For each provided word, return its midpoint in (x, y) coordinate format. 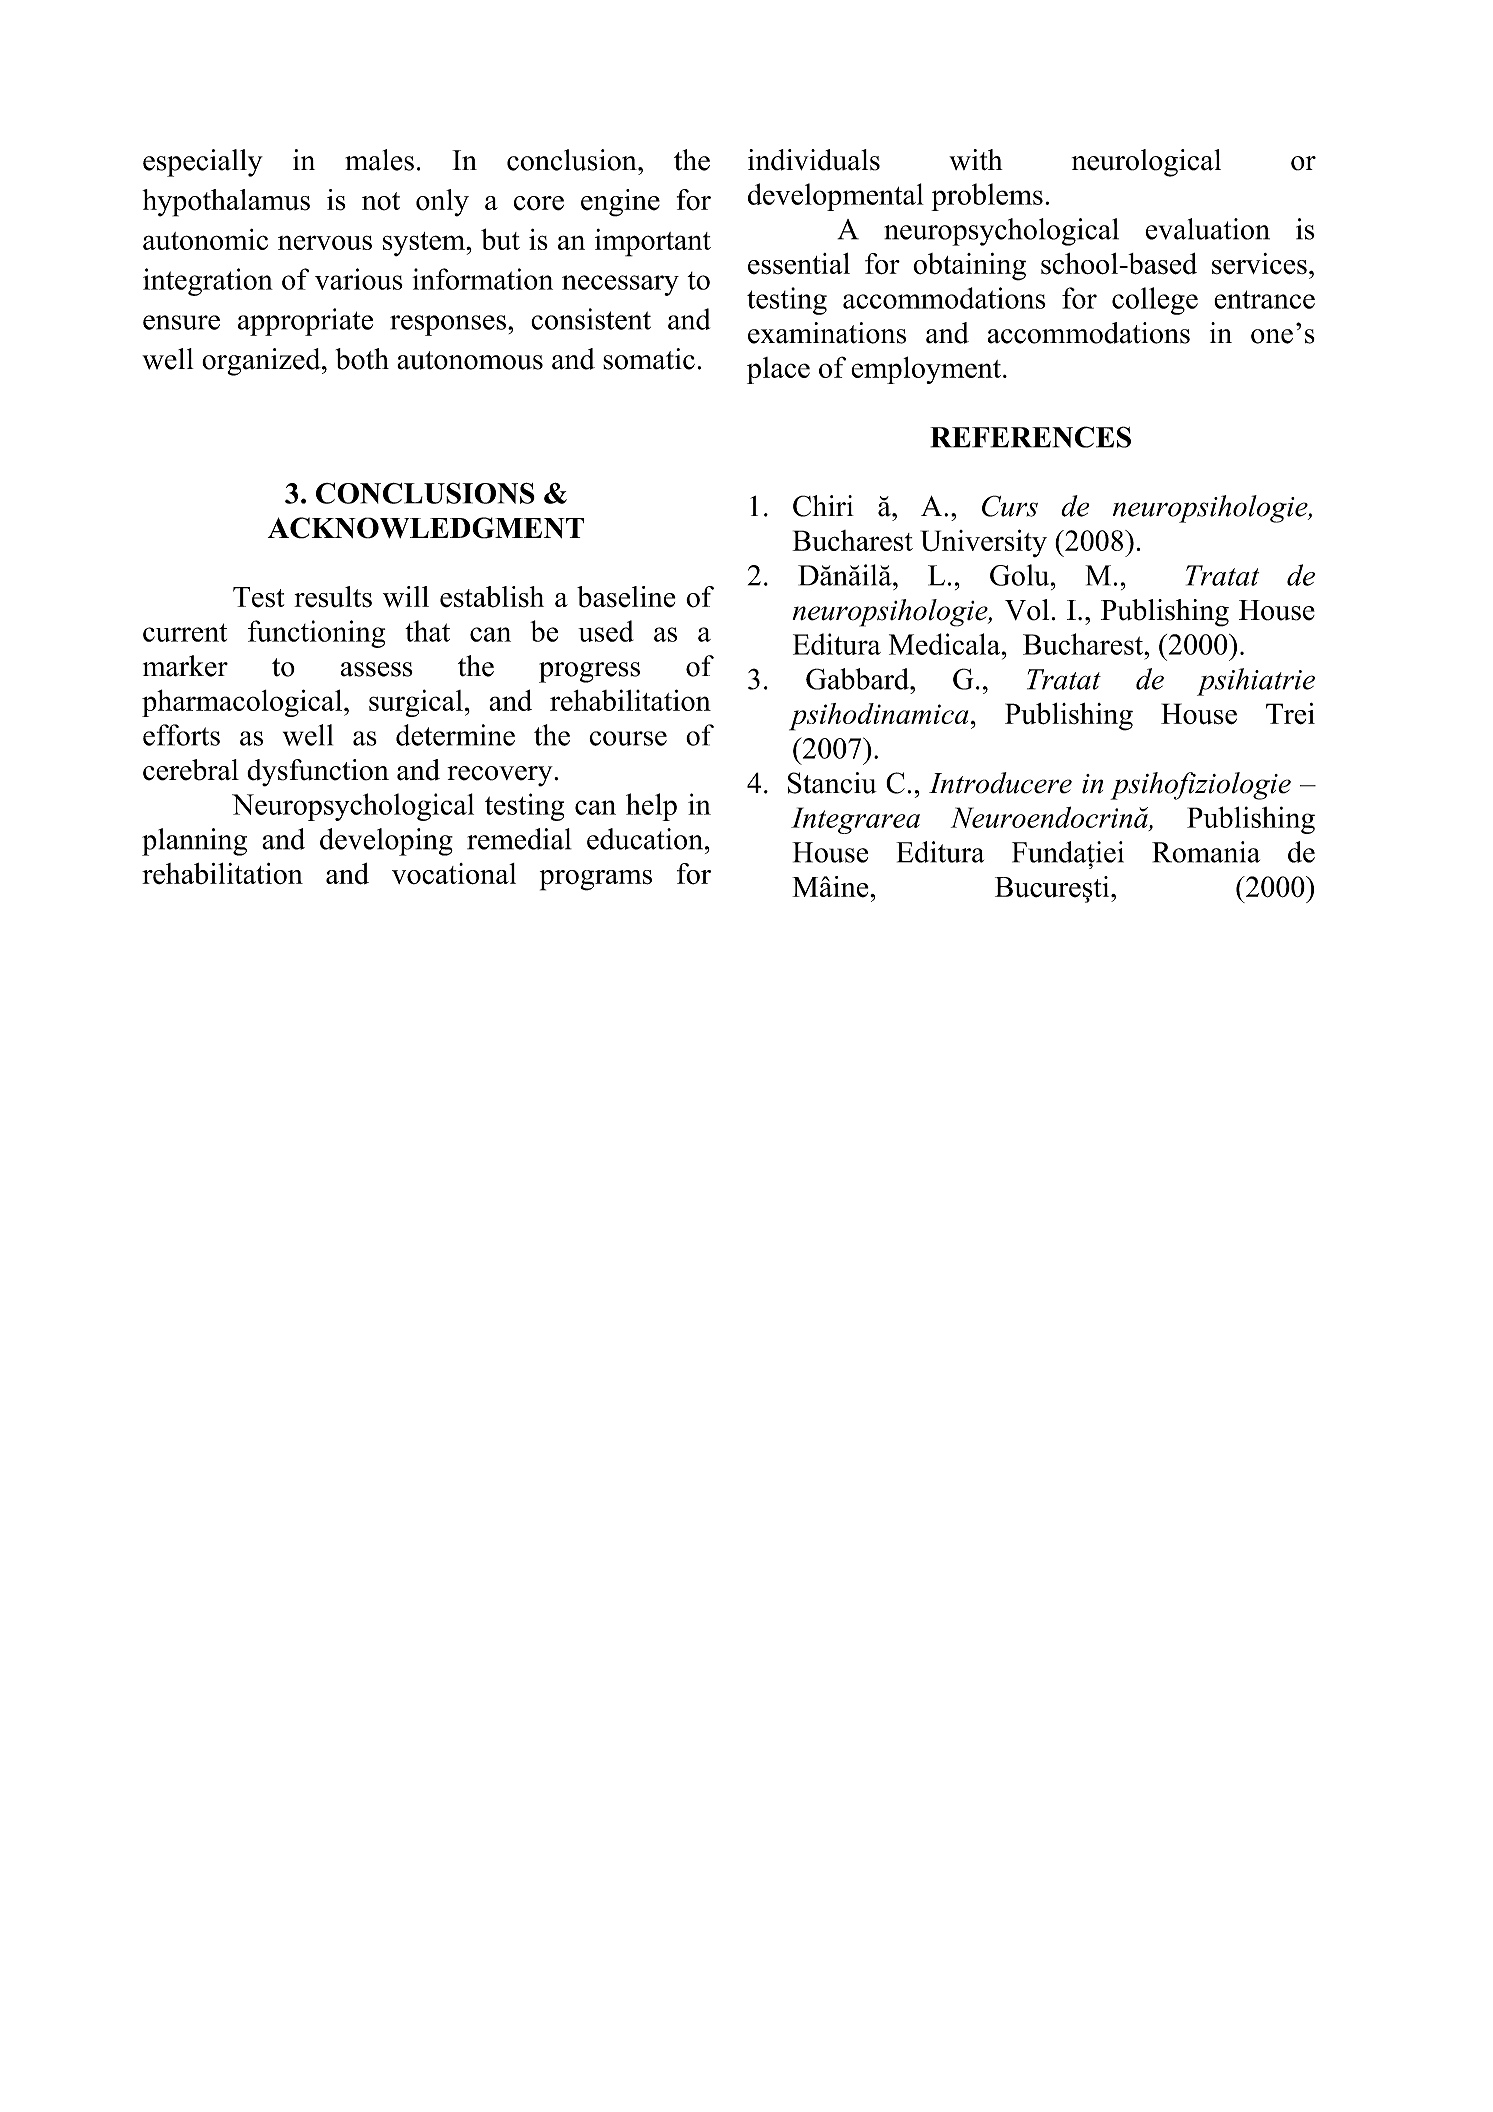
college (1155, 301)
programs (596, 880)
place (778, 370)
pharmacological (243, 703)
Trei (1290, 714)
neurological (1146, 163)
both (362, 359)
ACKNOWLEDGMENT (426, 528)
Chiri (823, 506)
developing (386, 842)
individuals (814, 160)
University (984, 543)
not (381, 201)
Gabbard (858, 679)
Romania (1206, 852)
